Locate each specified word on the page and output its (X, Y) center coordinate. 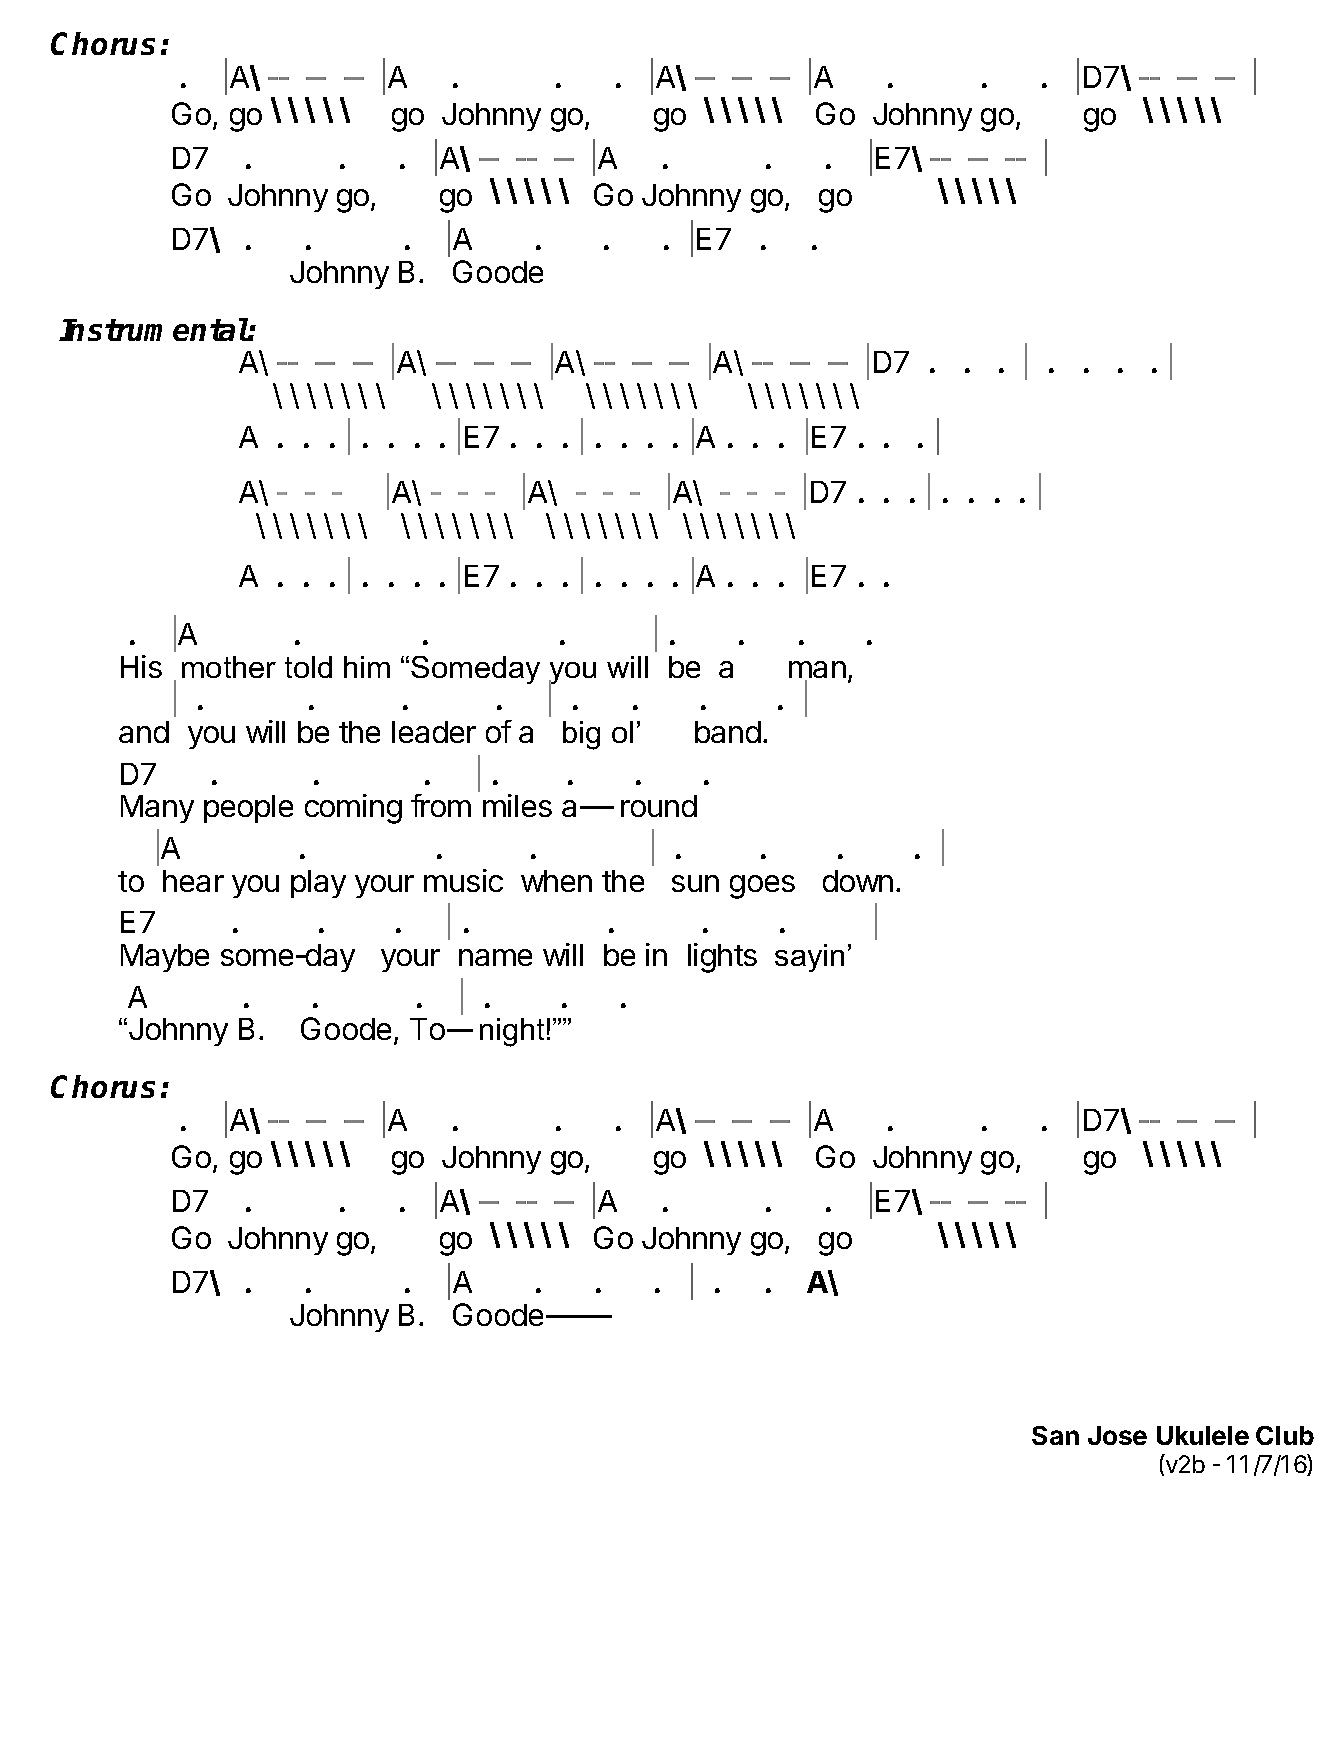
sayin (809, 958)
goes (762, 887)
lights (722, 958)
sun (695, 883)
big (581, 735)
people (248, 809)
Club (1285, 1435)
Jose (1117, 1435)
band (728, 732)
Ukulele (1203, 1435)
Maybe (165, 958)
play (318, 884)
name (495, 957)
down (858, 881)
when (556, 881)
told (308, 667)
